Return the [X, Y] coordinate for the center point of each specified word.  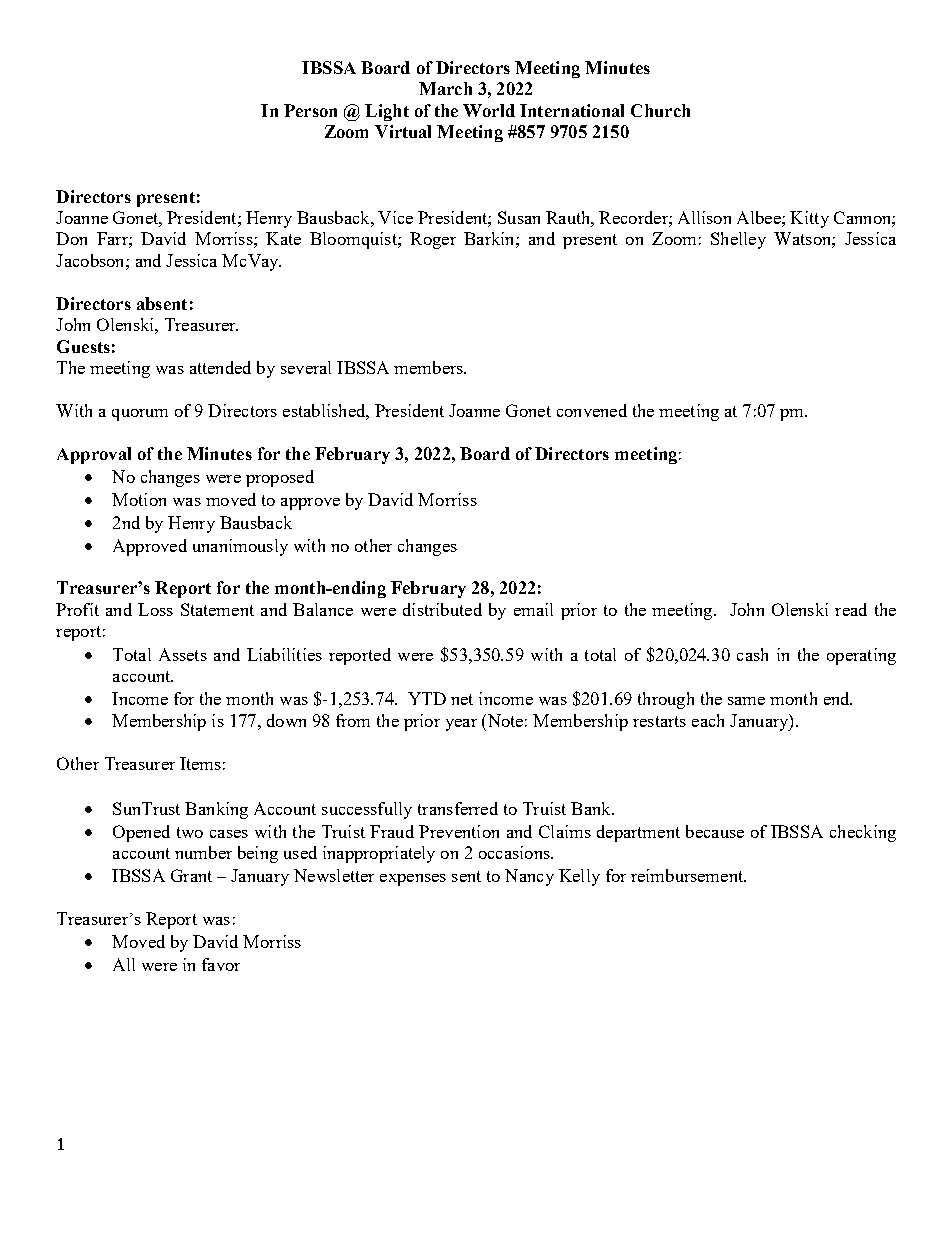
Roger [433, 240]
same [746, 701]
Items [200, 763]
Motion [139, 499]
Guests [83, 346]
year [461, 725]
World [489, 110]
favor [221, 964]
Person [310, 110]
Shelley [738, 240]
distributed [442, 609]
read [851, 609]
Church [660, 110]
